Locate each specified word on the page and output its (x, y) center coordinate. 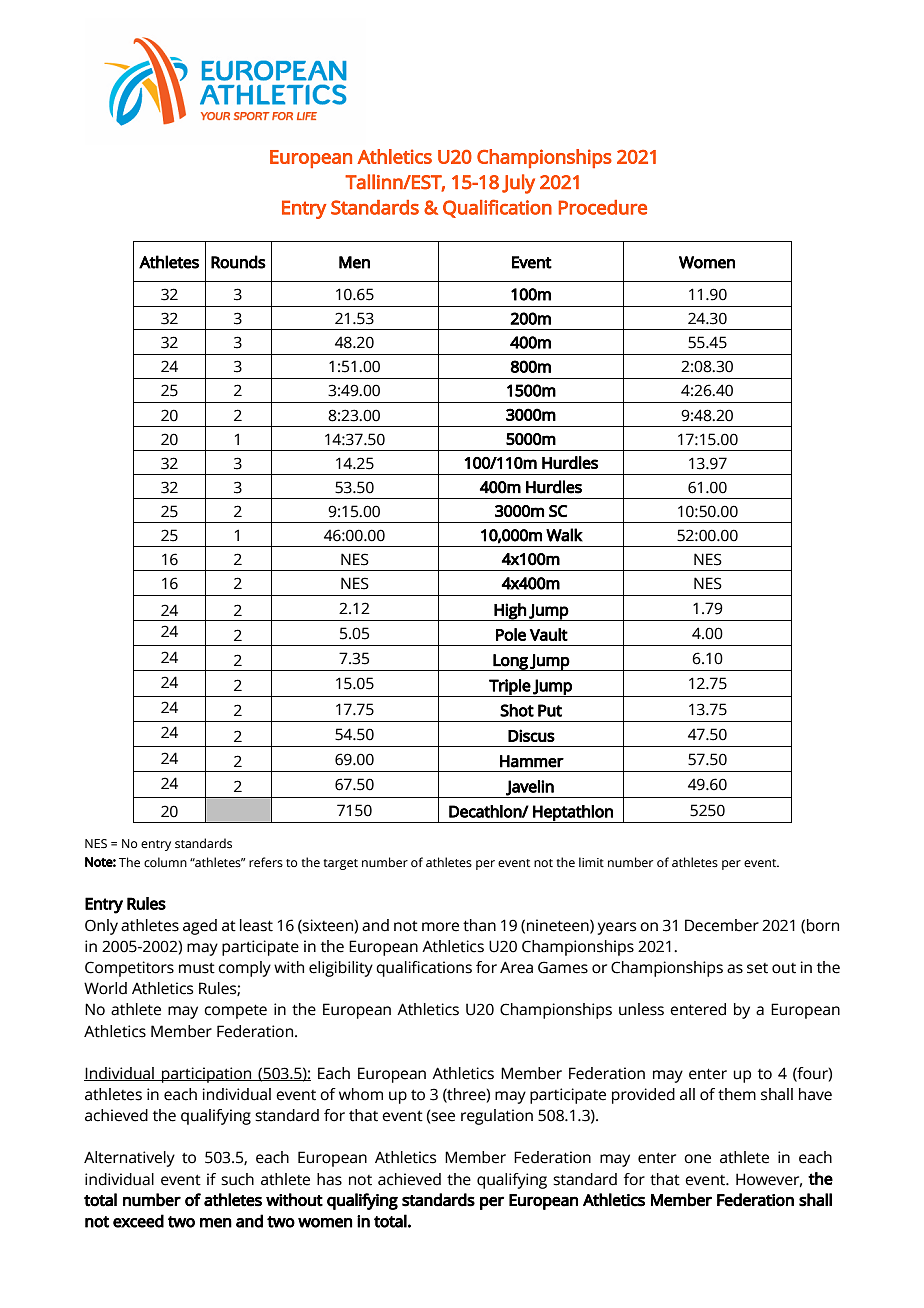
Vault (549, 634)
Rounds (238, 262)
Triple (509, 688)
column (165, 862)
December (722, 925)
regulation (497, 1117)
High (510, 612)
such (237, 1179)
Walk (564, 535)
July (518, 184)
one (697, 1159)
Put (550, 710)
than (479, 925)
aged (200, 927)
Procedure (603, 207)
